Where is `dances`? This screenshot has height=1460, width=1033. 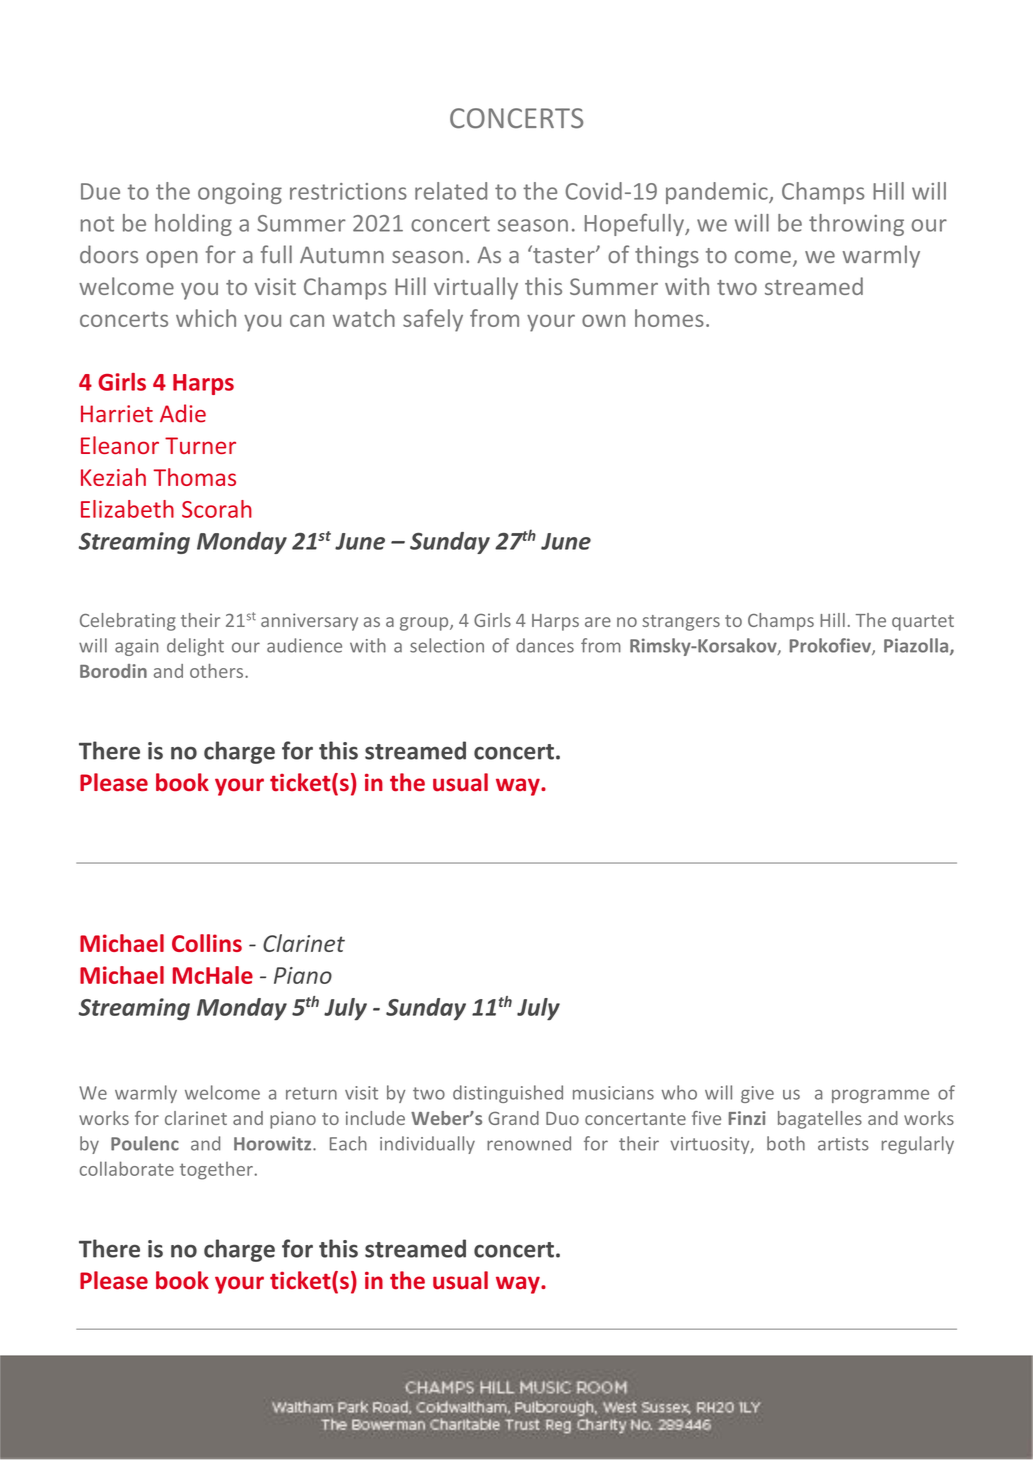
dances is located at coordinates (545, 645).
